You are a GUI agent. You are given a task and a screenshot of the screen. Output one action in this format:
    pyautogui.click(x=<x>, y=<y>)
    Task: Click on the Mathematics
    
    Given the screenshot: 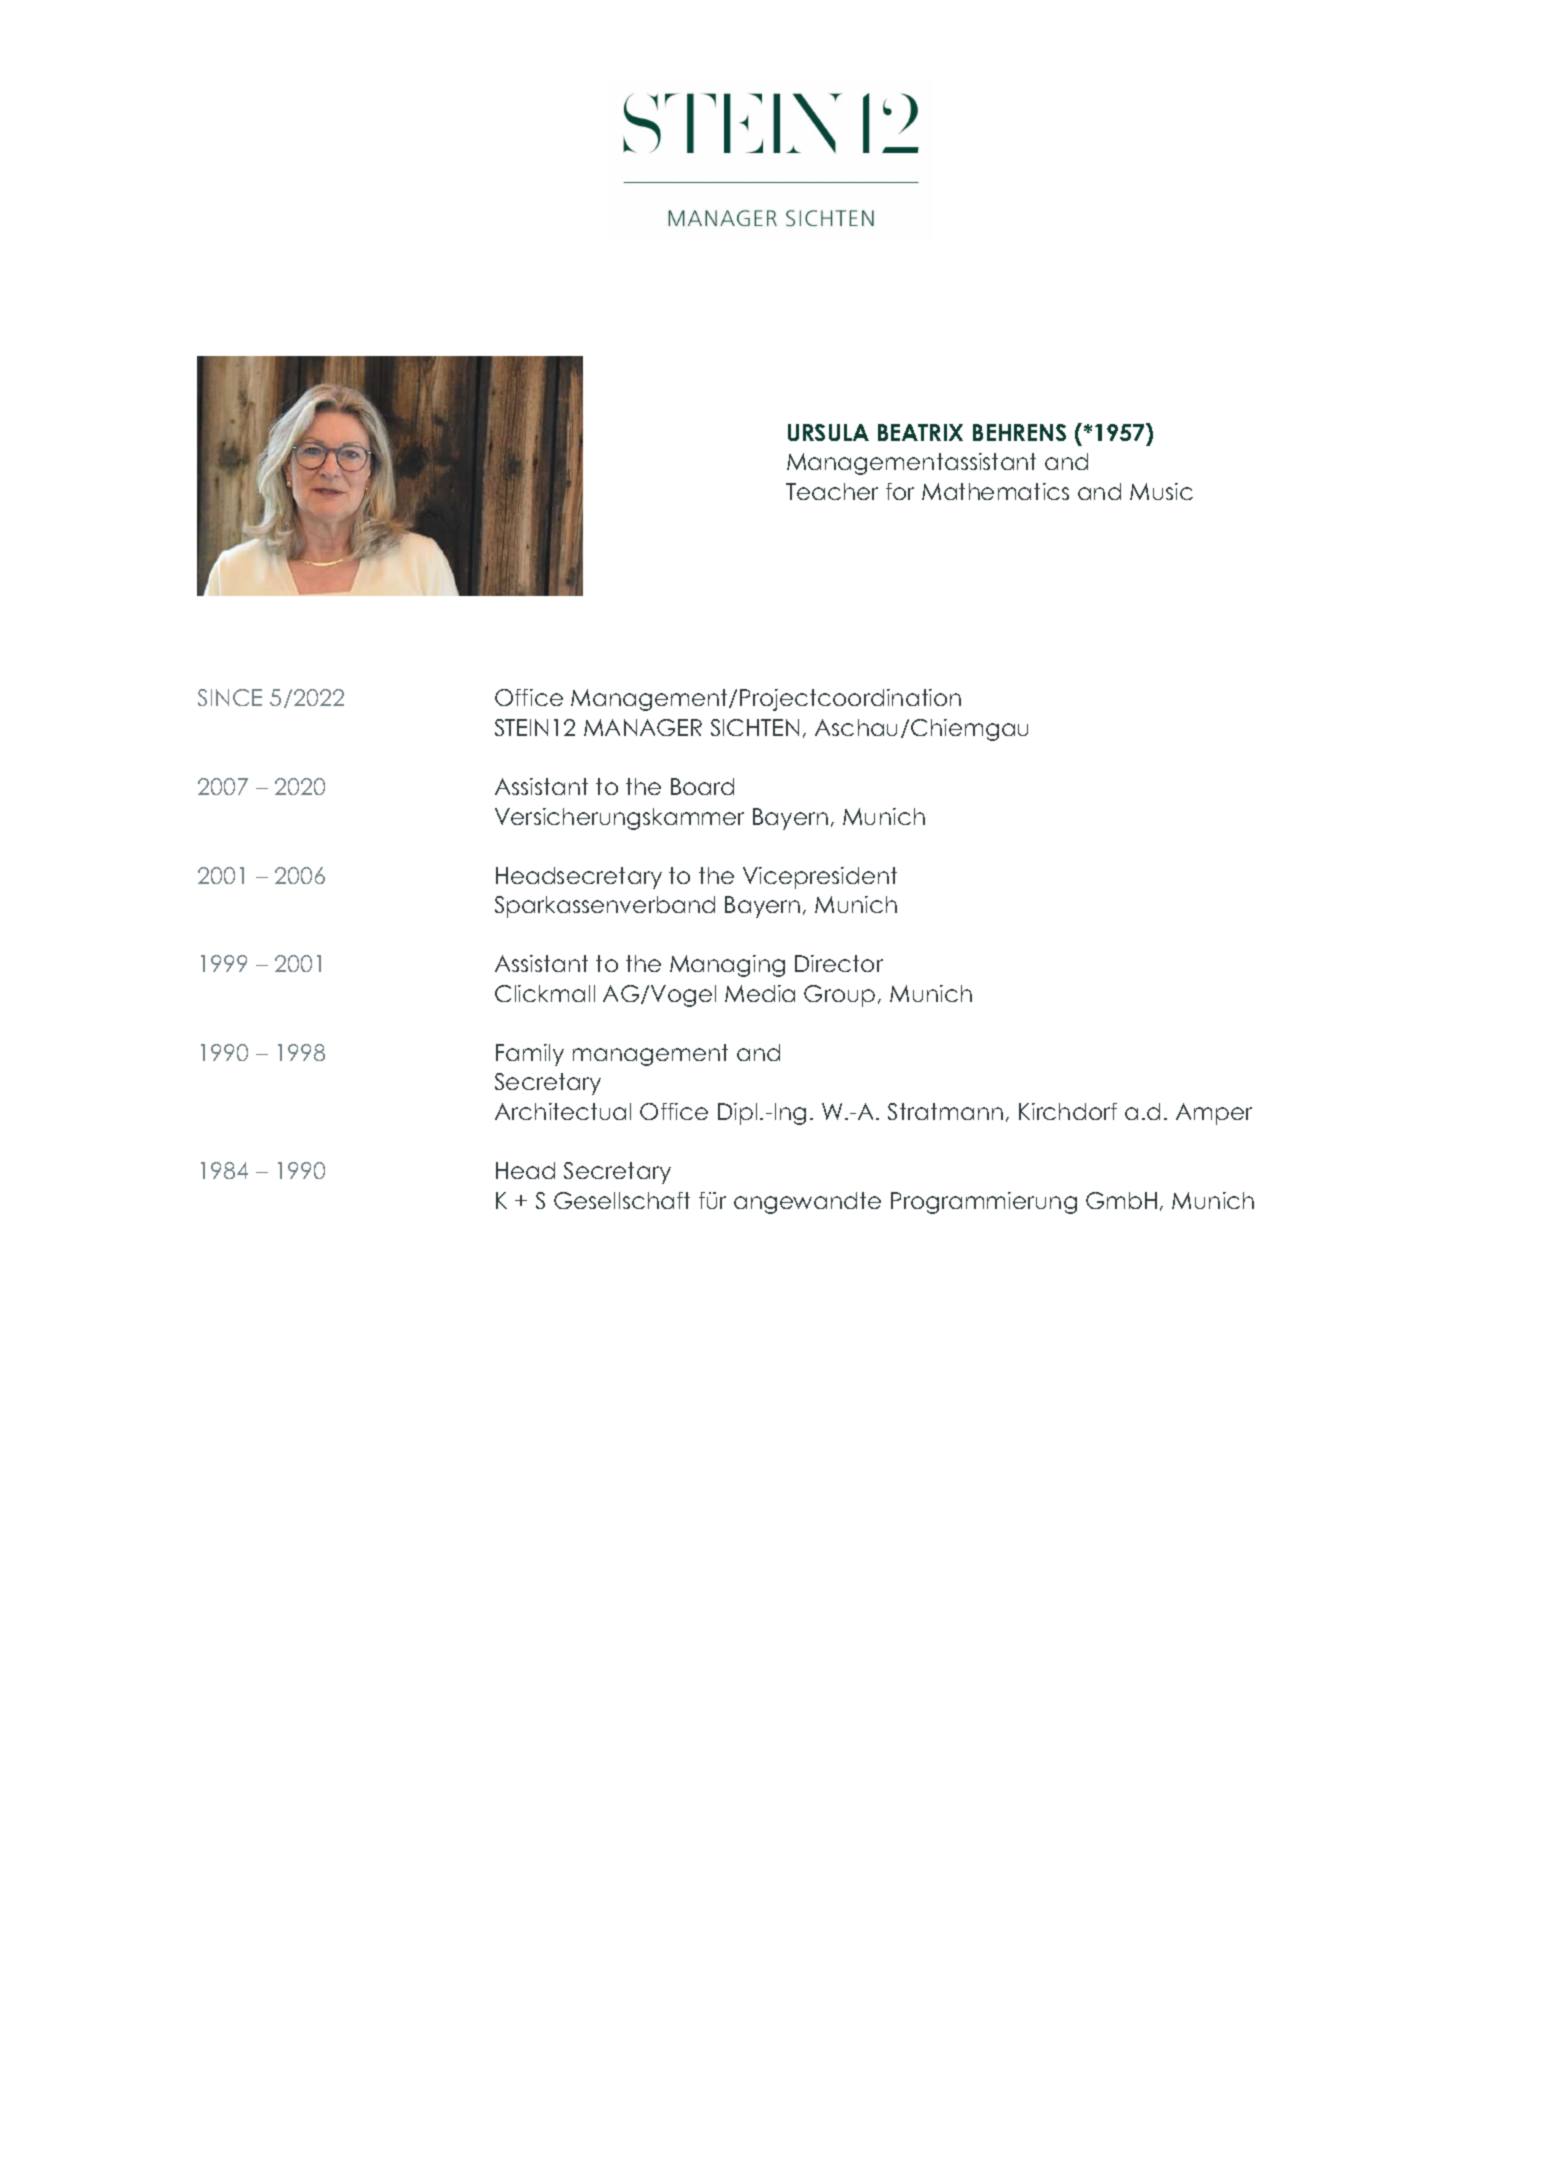 What is the action you would take?
    pyautogui.click(x=995, y=491)
